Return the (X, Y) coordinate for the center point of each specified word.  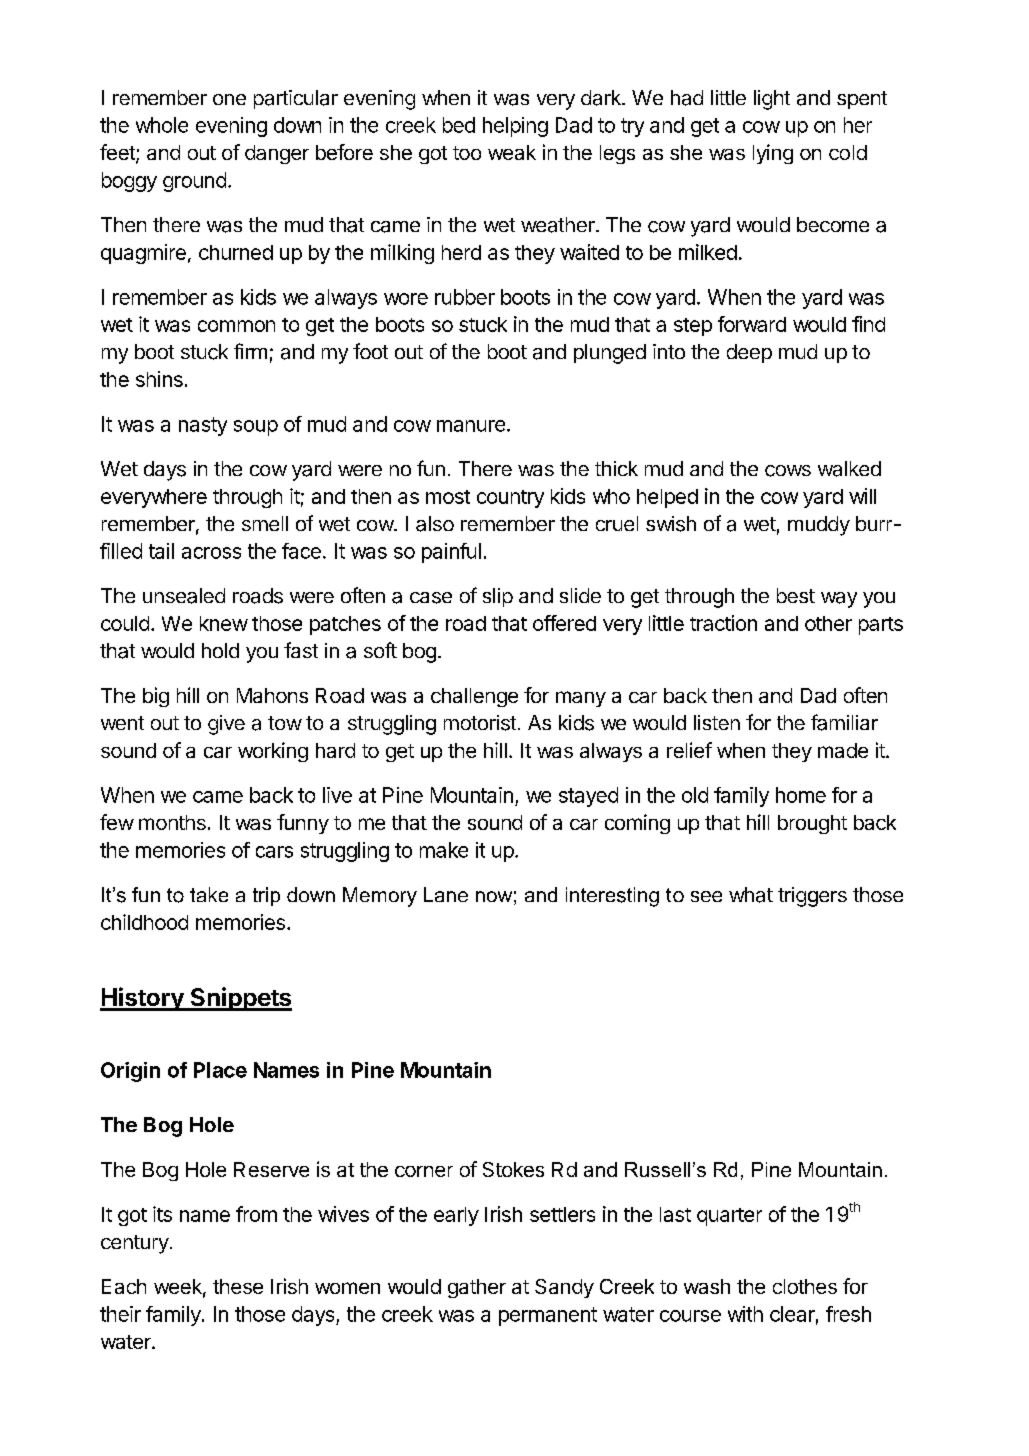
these (238, 1286)
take (209, 894)
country (510, 499)
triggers (812, 897)
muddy (819, 526)
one (229, 99)
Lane (446, 894)
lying (773, 154)
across (211, 553)
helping (515, 127)
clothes (805, 1286)
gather (477, 1288)
